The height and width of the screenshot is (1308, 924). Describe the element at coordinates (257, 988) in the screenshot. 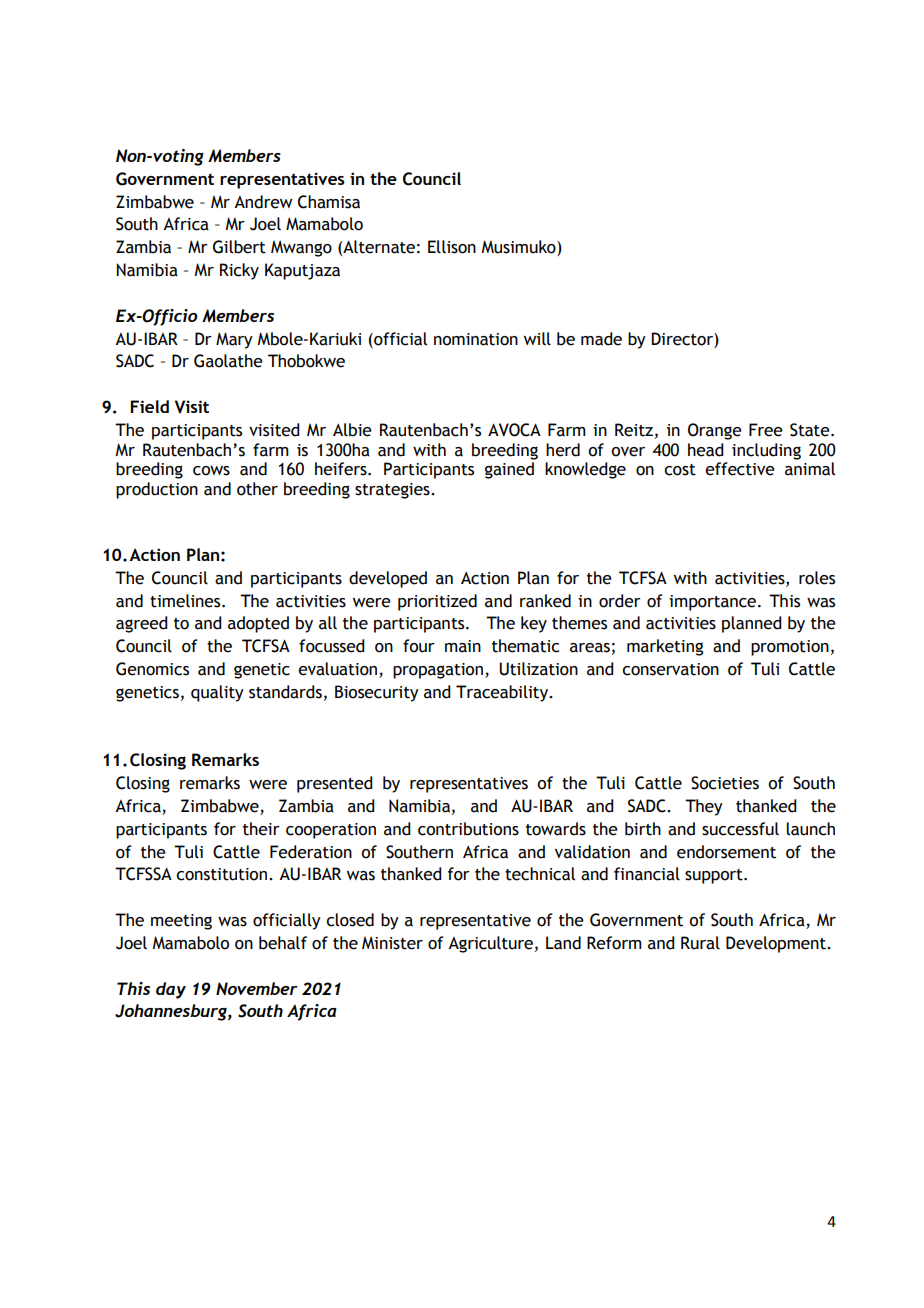

I see `November` at that location.
